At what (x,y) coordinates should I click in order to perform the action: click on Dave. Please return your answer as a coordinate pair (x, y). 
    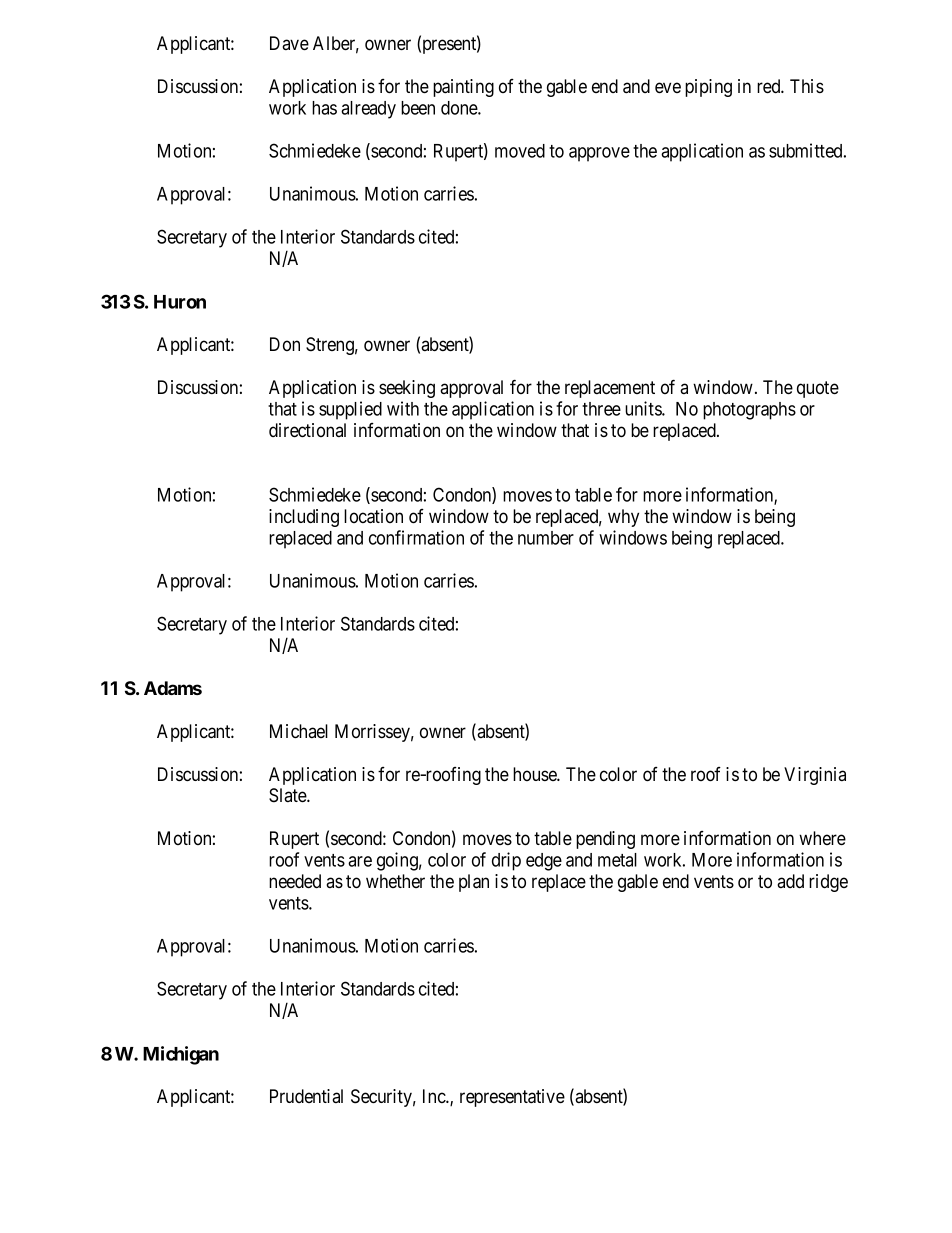
    Looking at the image, I should click on (289, 43).
